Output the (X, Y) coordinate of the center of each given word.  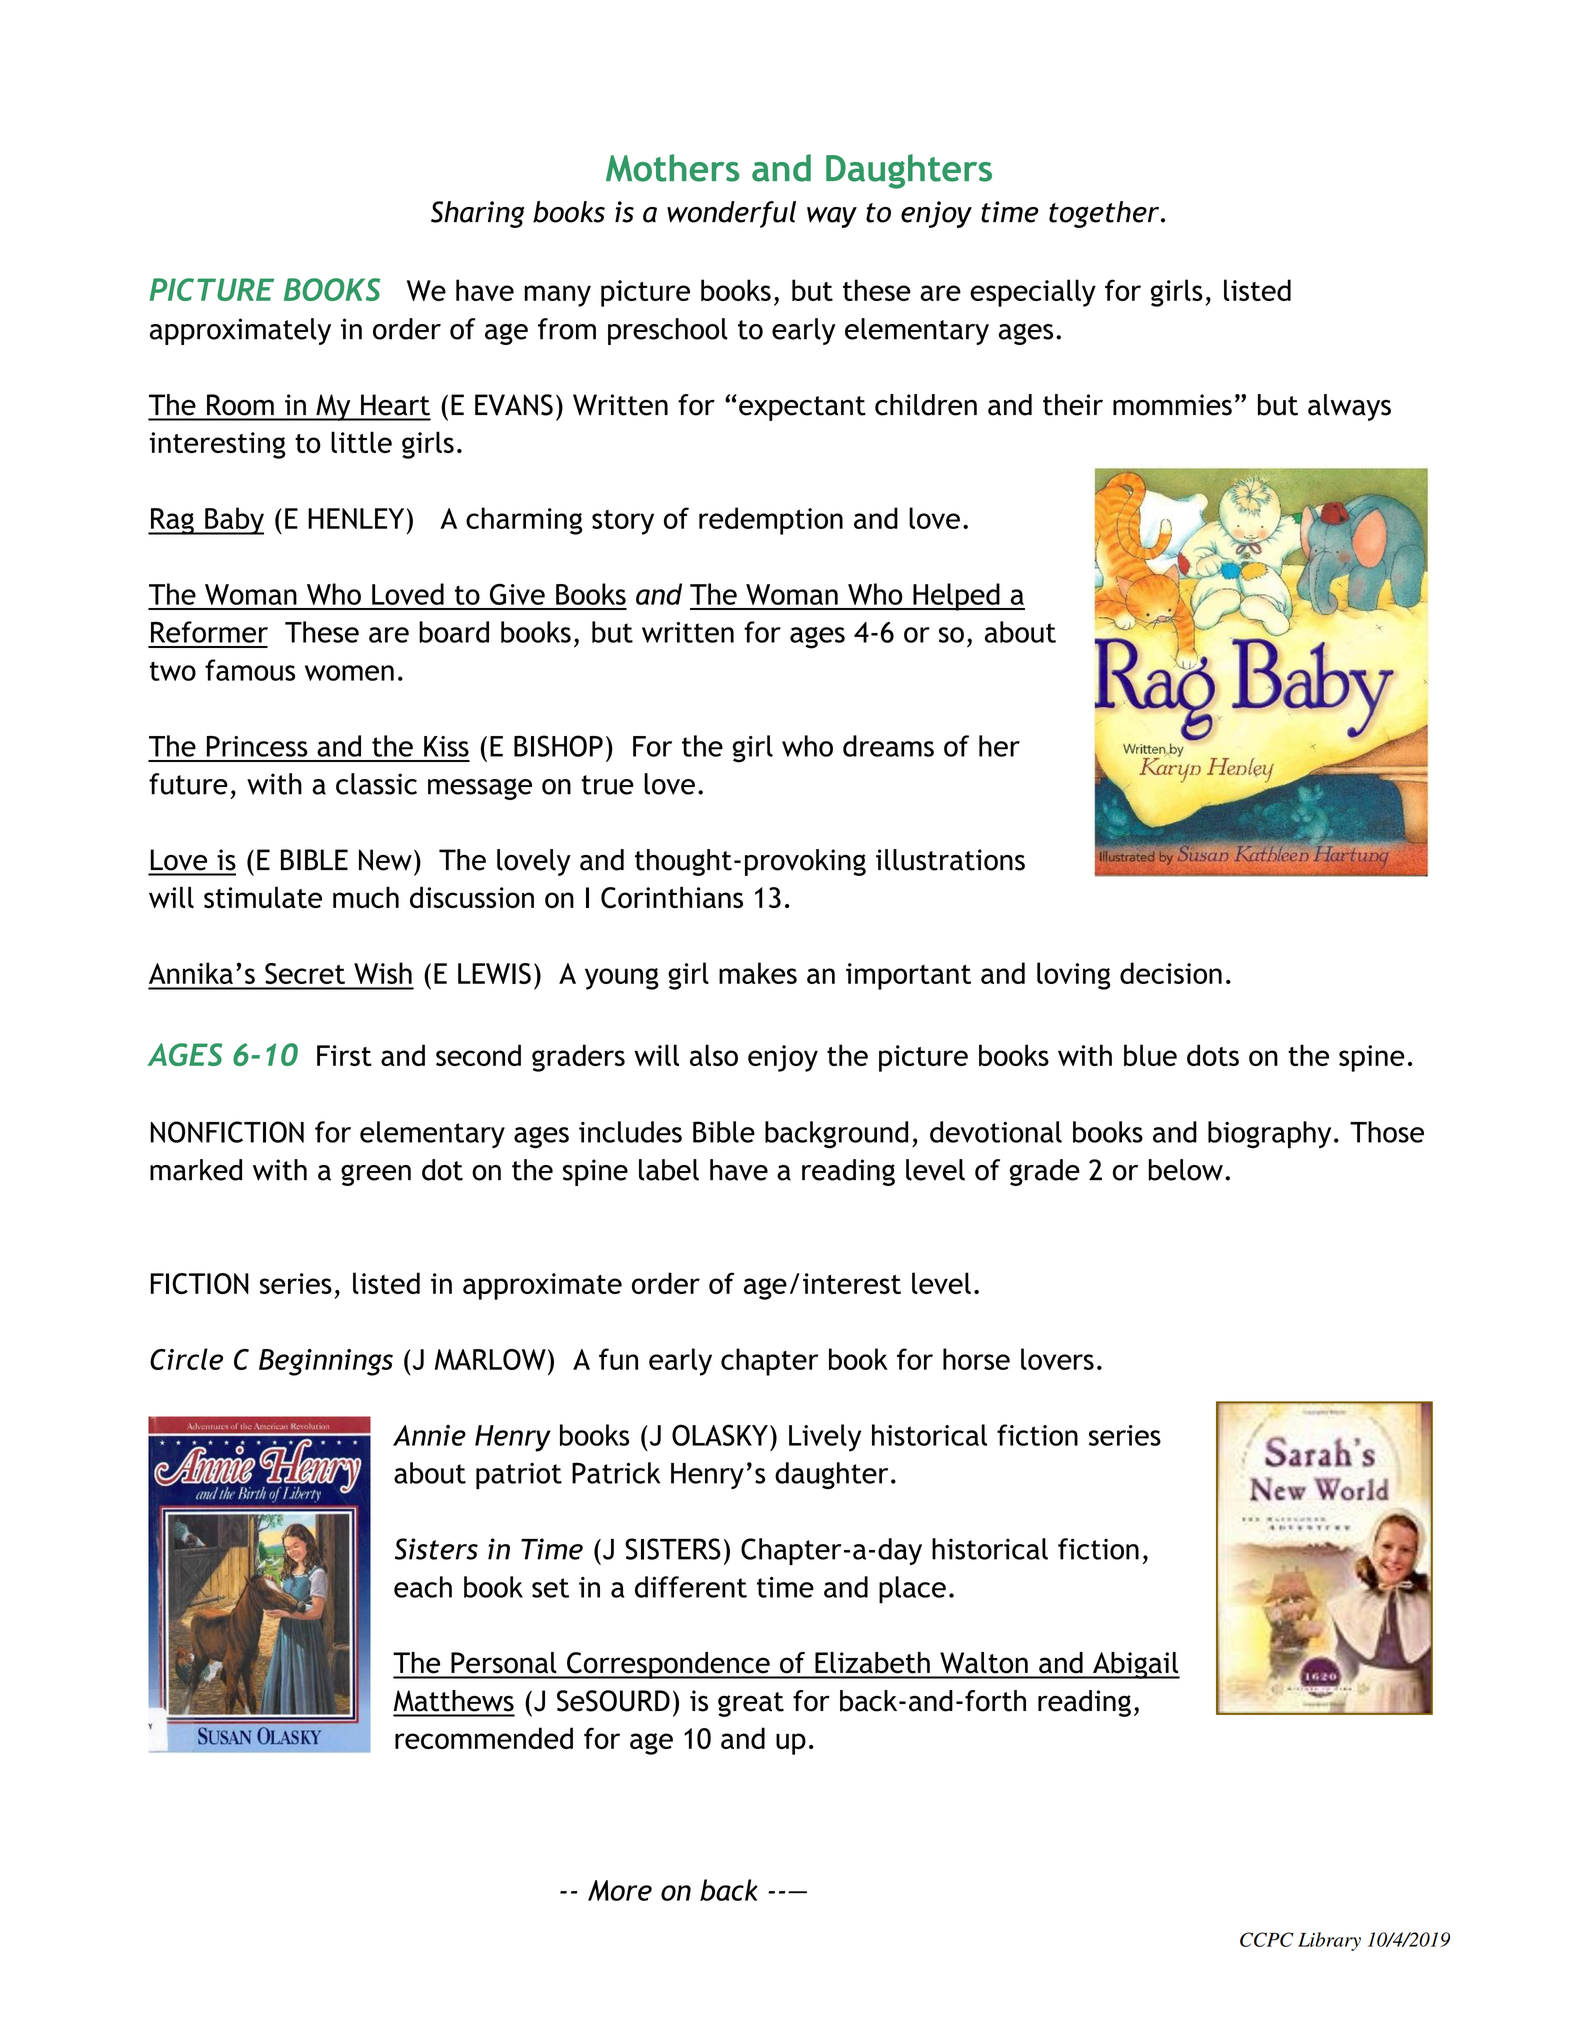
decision (1171, 973)
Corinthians (672, 897)
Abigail (1135, 1665)
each (423, 1587)
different (691, 1587)
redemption (771, 521)
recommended (484, 1738)
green (376, 1175)
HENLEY (356, 518)
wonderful (731, 214)
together (1105, 214)
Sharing (477, 214)
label (669, 1170)
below (1186, 1170)
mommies (1172, 405)
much (366, 897)
